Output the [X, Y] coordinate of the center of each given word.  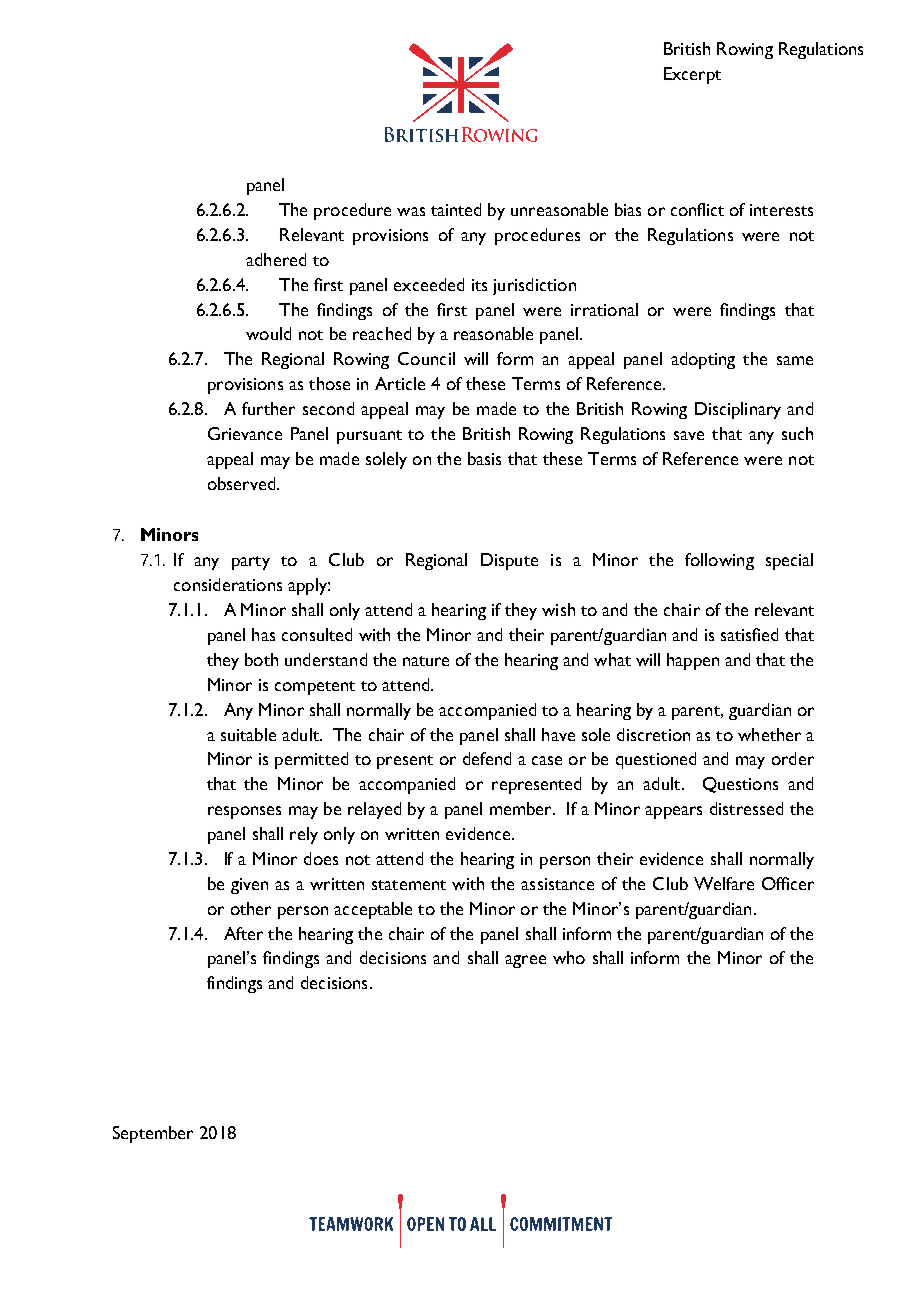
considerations [228, 584]
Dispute [509, 561]
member [522, 808]
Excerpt [692, 75]
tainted [456, 209]
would [268, 333]
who [569, 957]
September [153, 1134]
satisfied [749, 634]
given [249, 886]
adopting [703, 360]
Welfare [724, 883]
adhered [276, 259]
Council [426, 358]
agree [525, 961]
